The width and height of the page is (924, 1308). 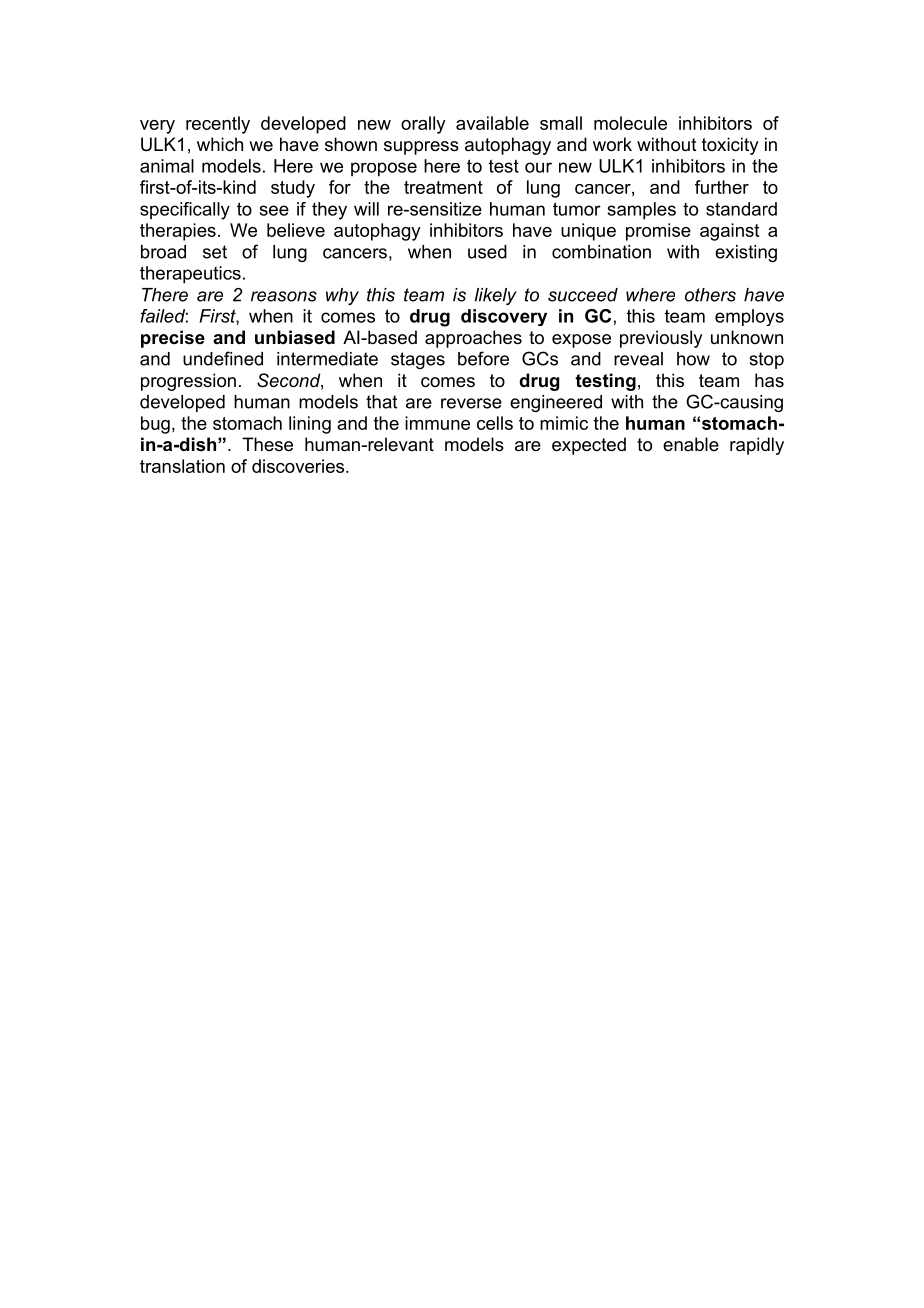 I want to click on has, so click(x=769, y=380).
